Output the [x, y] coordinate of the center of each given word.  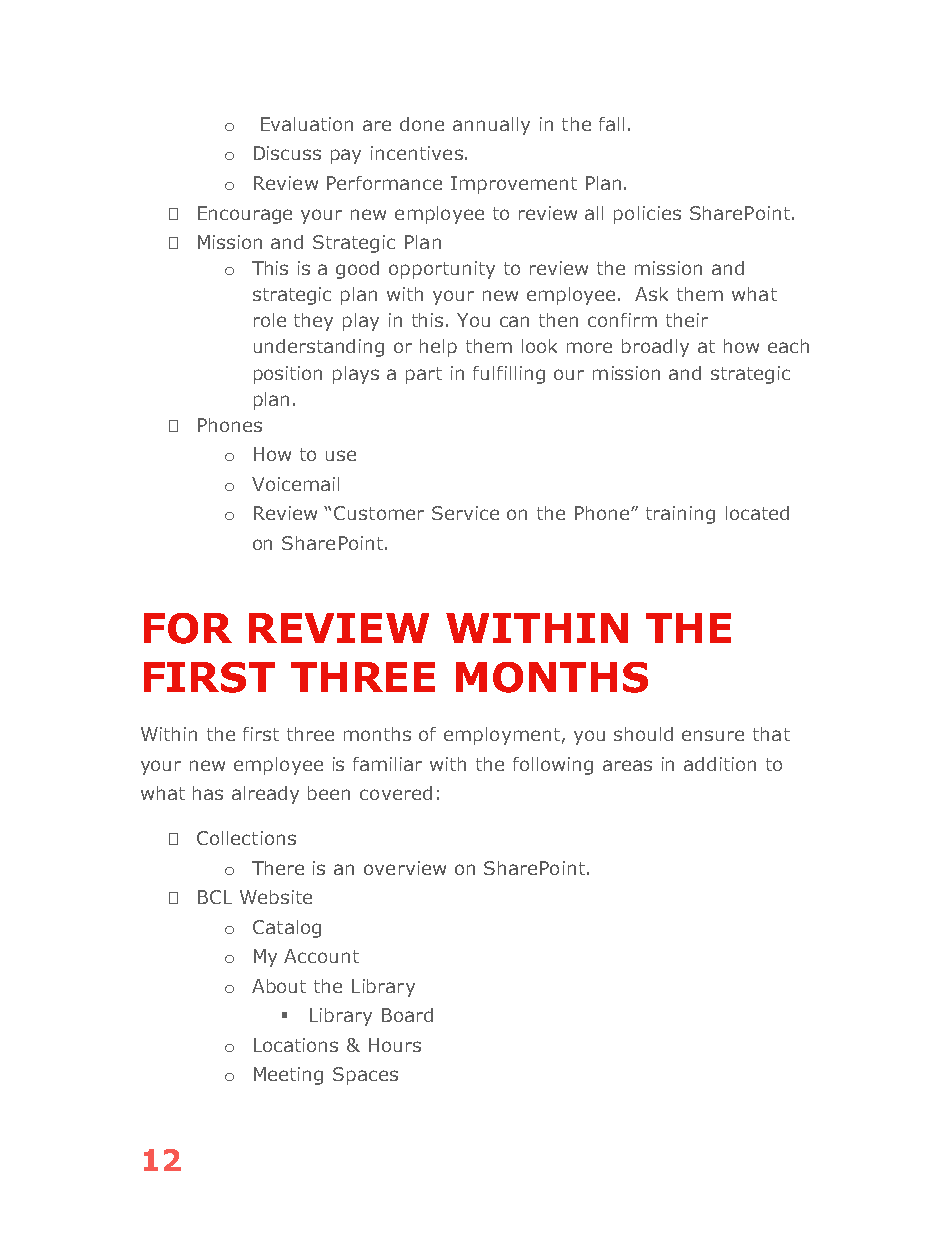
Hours [395, 1045]
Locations [296, 1045]
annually [491, 126]
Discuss [287, 153]
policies [647, 215]
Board [407, 1015]
